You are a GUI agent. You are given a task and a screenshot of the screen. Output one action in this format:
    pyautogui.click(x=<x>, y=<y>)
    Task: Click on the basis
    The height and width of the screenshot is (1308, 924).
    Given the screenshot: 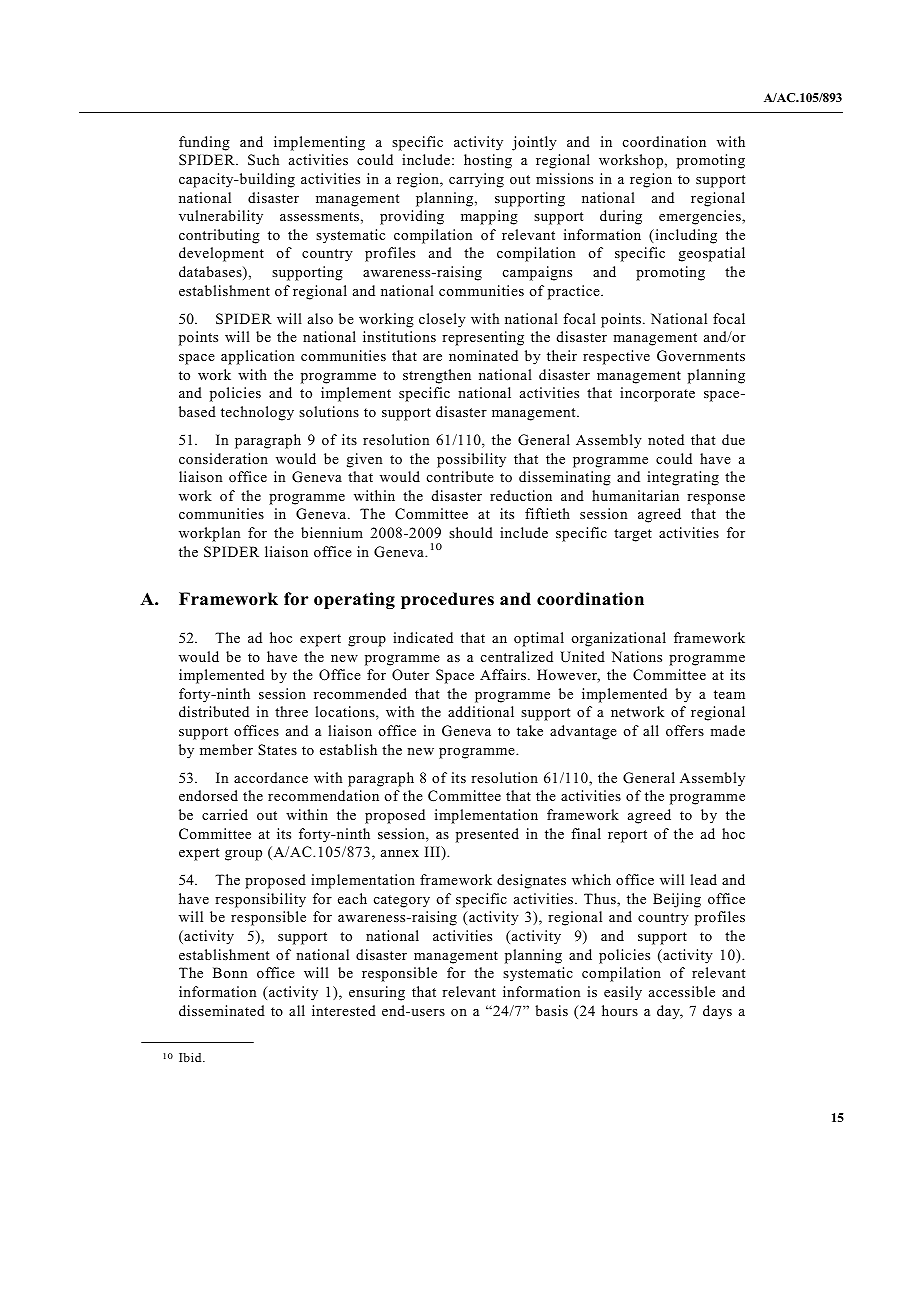 What is the action you would take?
    pyautogui.click(x=551, y=1010)
